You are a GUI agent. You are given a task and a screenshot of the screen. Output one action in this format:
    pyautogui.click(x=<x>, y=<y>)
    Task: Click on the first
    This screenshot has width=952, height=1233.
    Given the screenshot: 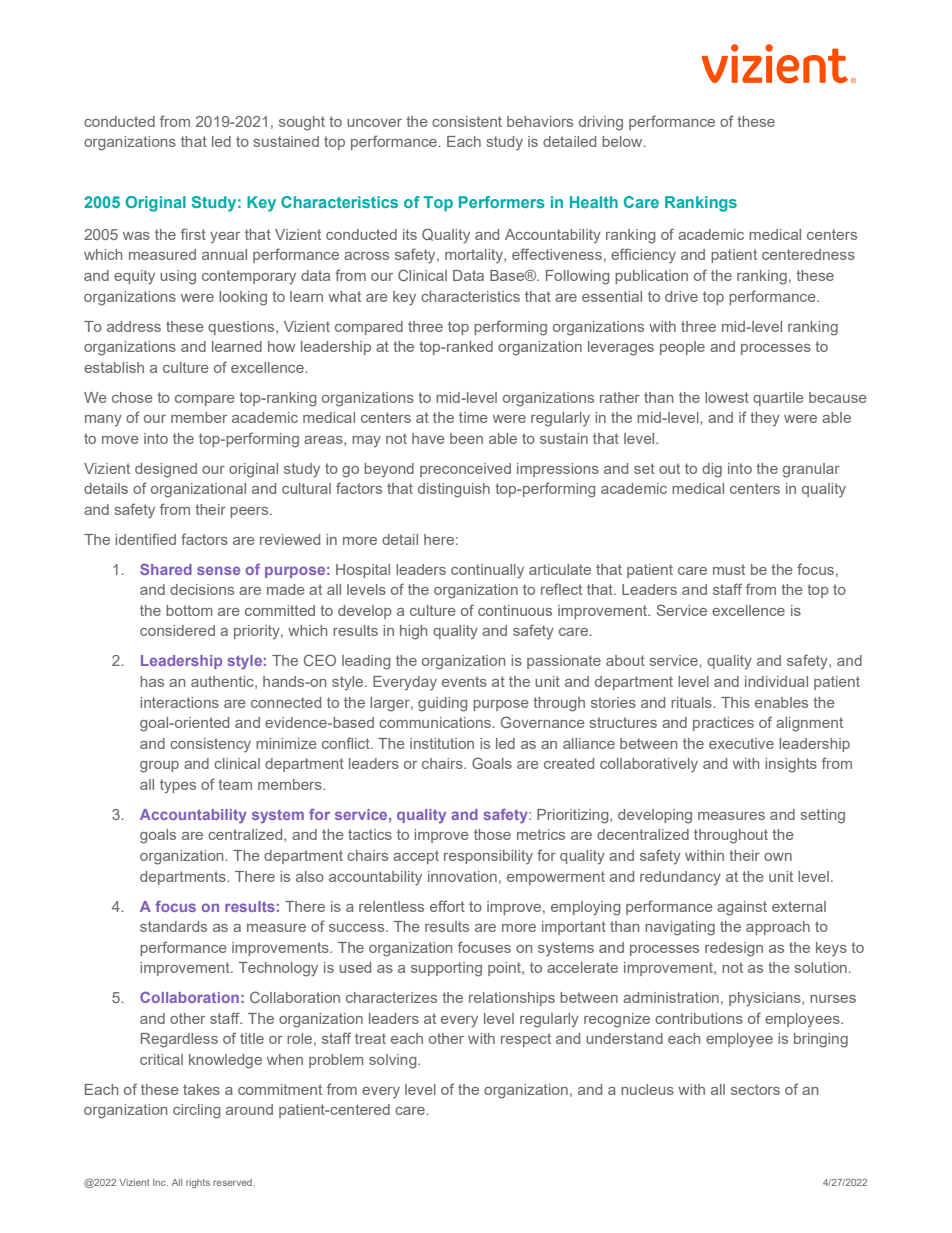 What is the action you would take?
    pyautogui.click(x=193, y=234)
